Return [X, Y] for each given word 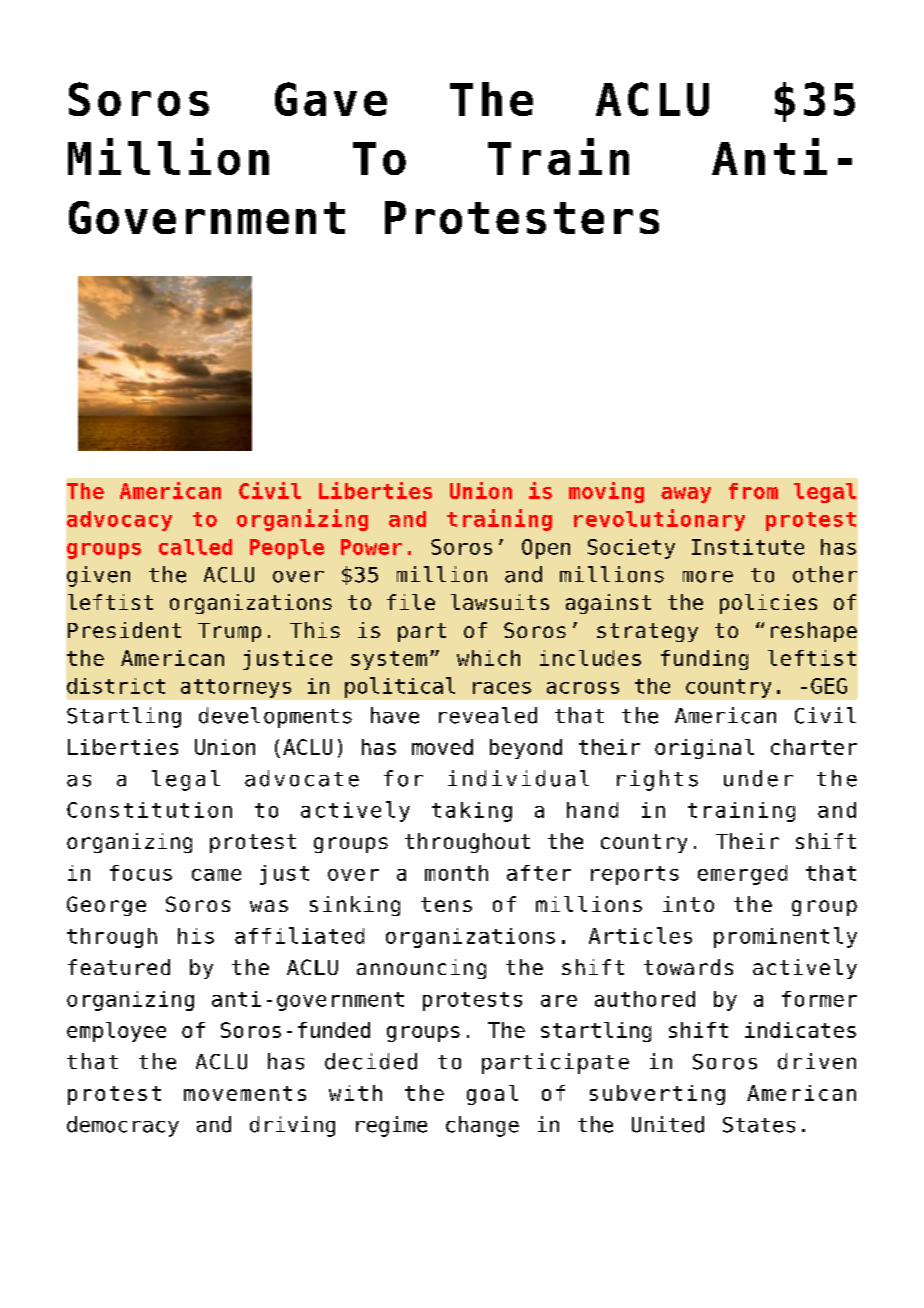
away [686, 495]
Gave [331, 99]
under [758, 778]
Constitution [149, 810]
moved [442, 747]
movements [245, 1093]
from [753, 491]
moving [606, 492]
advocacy [119, 521]
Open [546, 549]
